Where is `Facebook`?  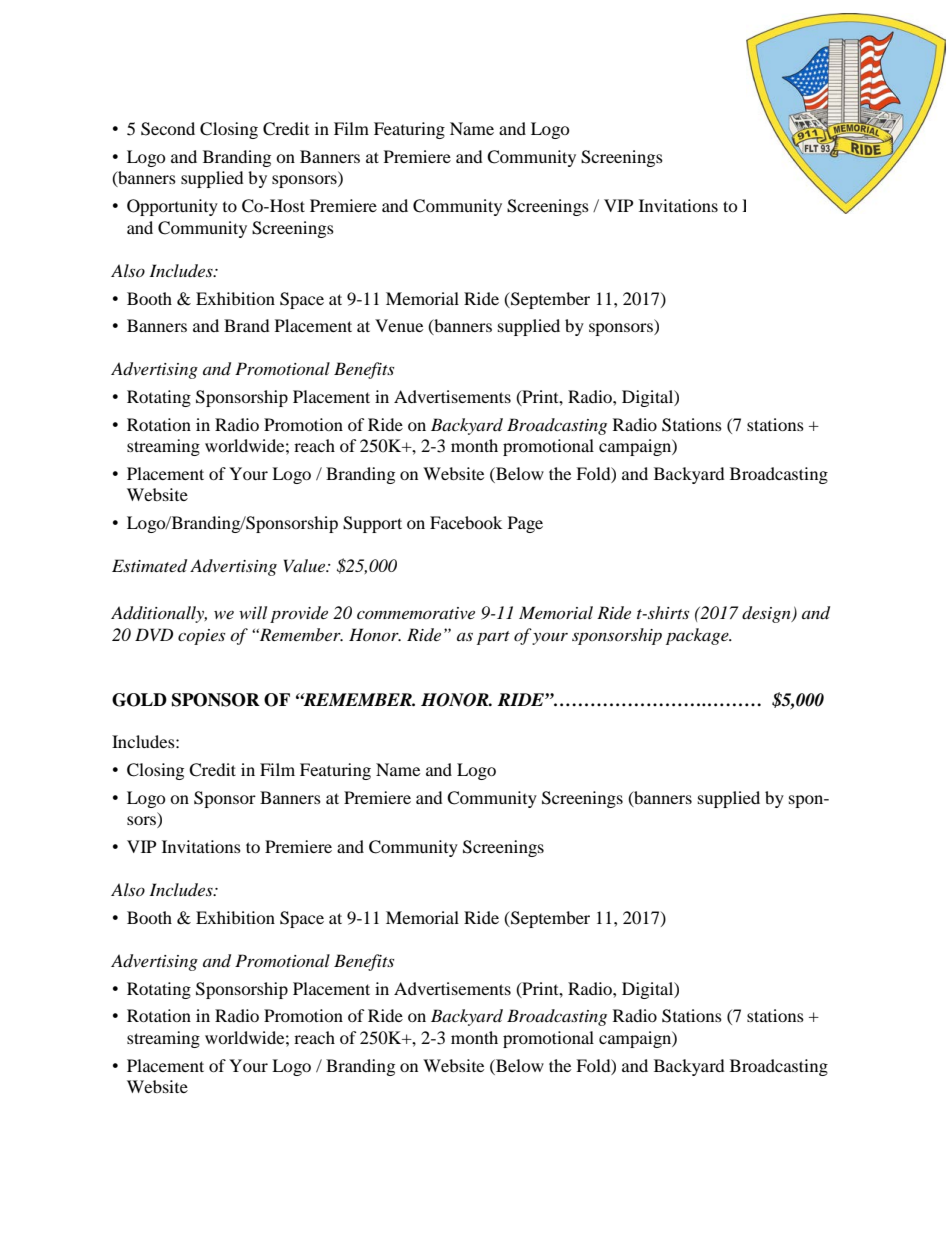
Facebook is located at coordinates (466, 522).
